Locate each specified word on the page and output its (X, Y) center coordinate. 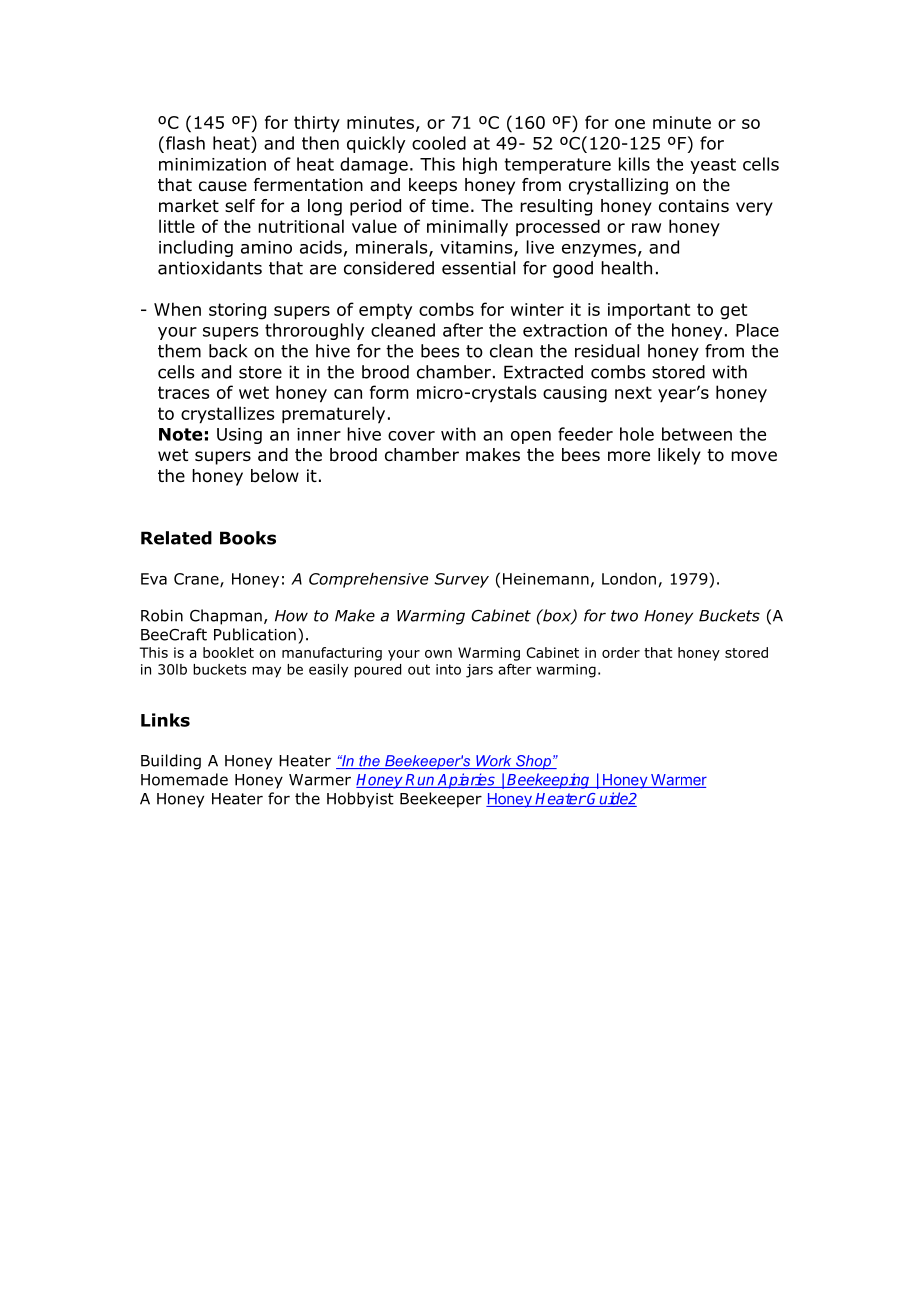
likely (679, 456)
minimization (212, 164)
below (275, 476)
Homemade (184, 779)
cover (411, 436)
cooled (439, 143)
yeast (713, 166)
